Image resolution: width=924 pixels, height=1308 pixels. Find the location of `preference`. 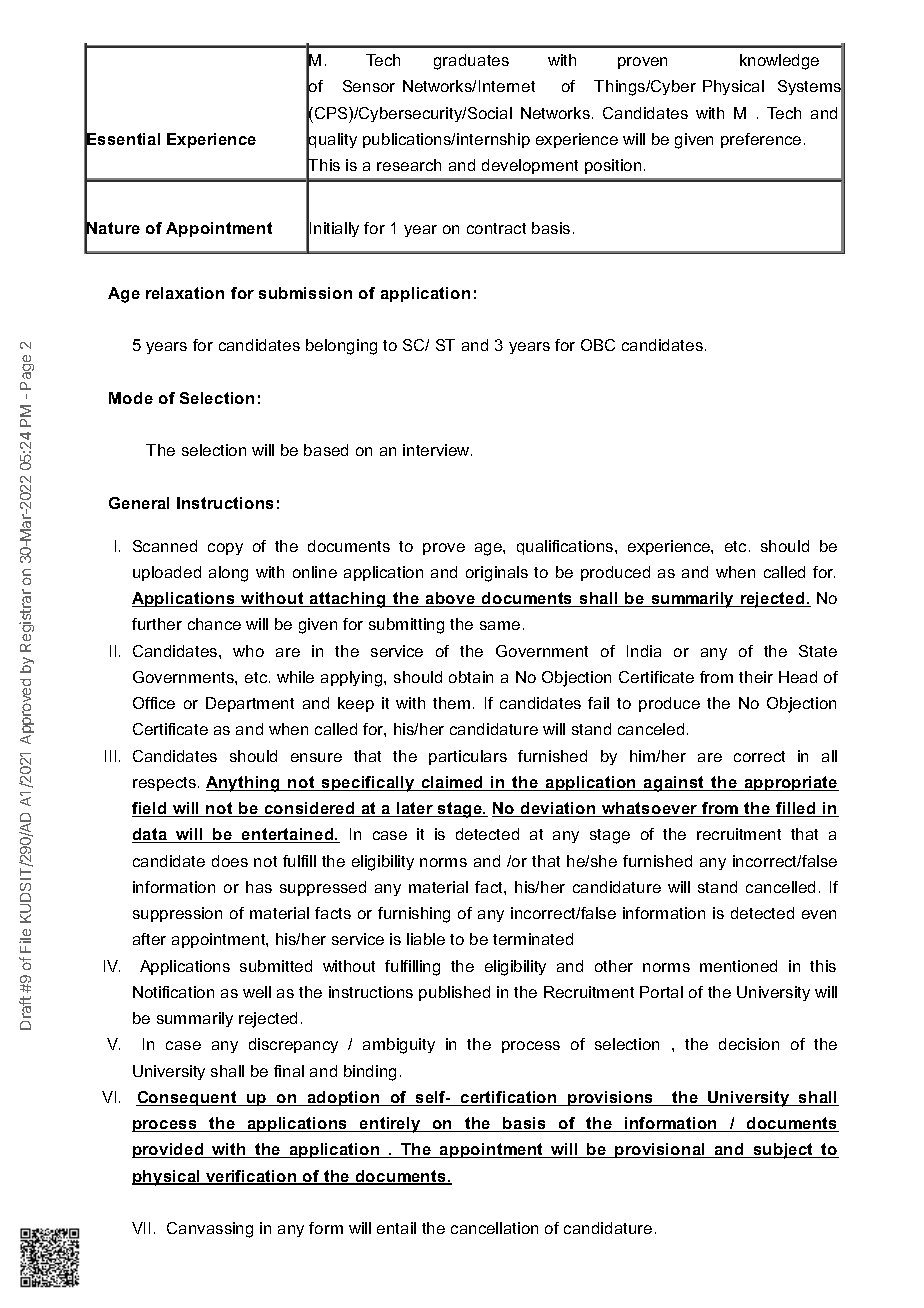

preference is located at coordinates (761, 140).
